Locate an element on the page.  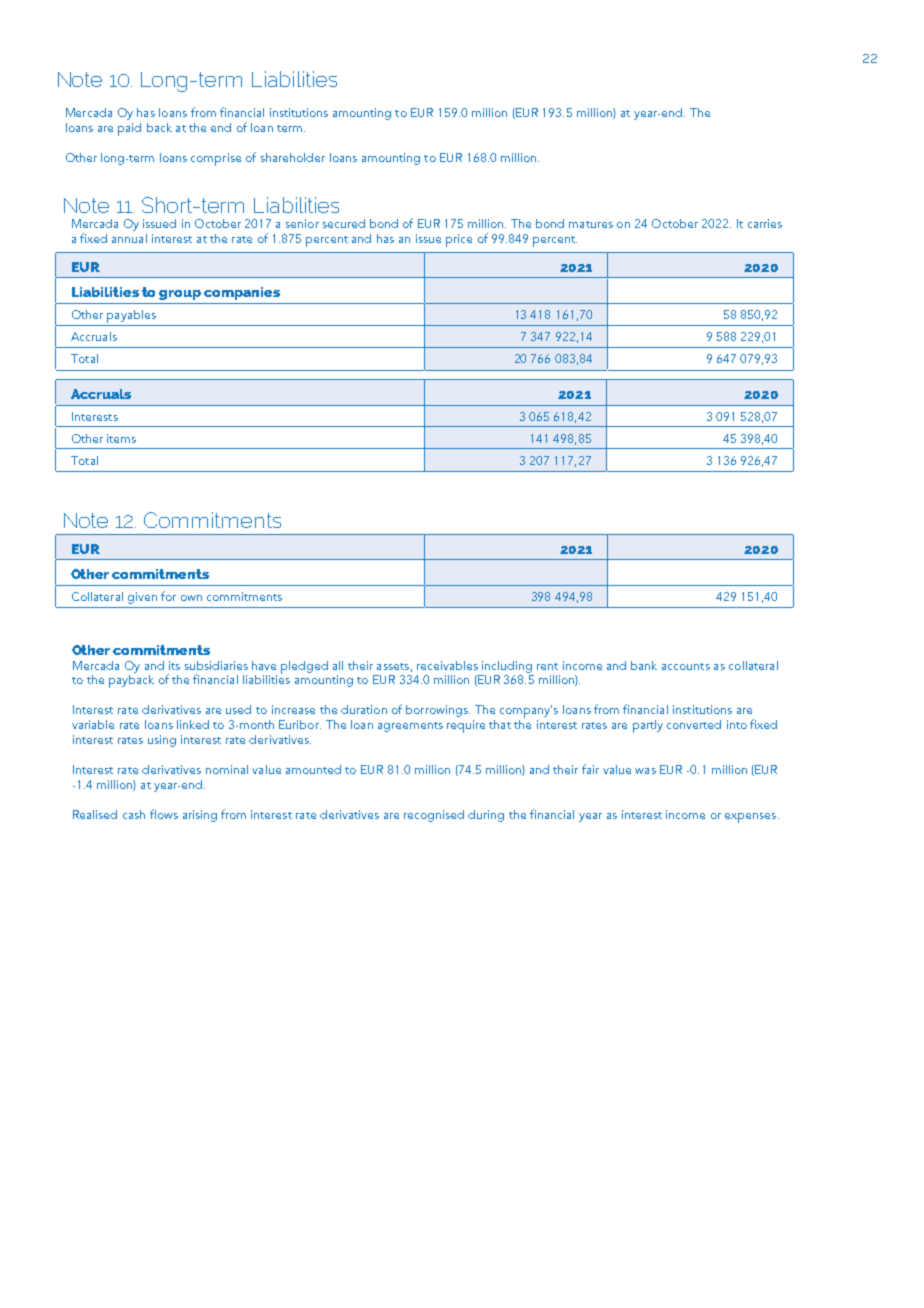
for is located at coordinates (168, 596).
